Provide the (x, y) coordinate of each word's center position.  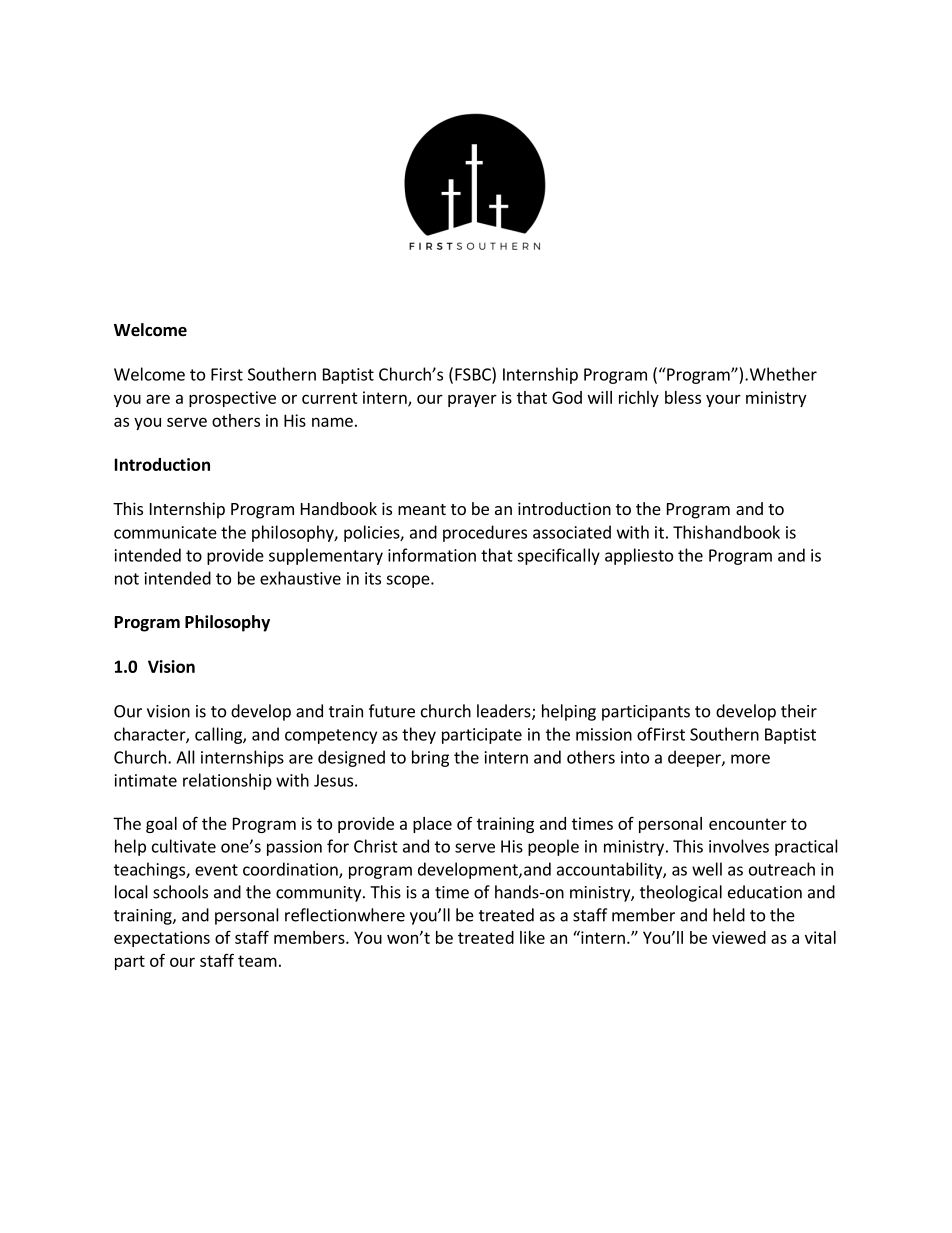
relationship (227, 781)
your (723, 400)
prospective (232, 399)
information (432, 555)
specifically (558, 556)
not (127, 579)
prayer (472, 400)
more (750, 759)
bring (430, 758)
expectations (162, 939)
